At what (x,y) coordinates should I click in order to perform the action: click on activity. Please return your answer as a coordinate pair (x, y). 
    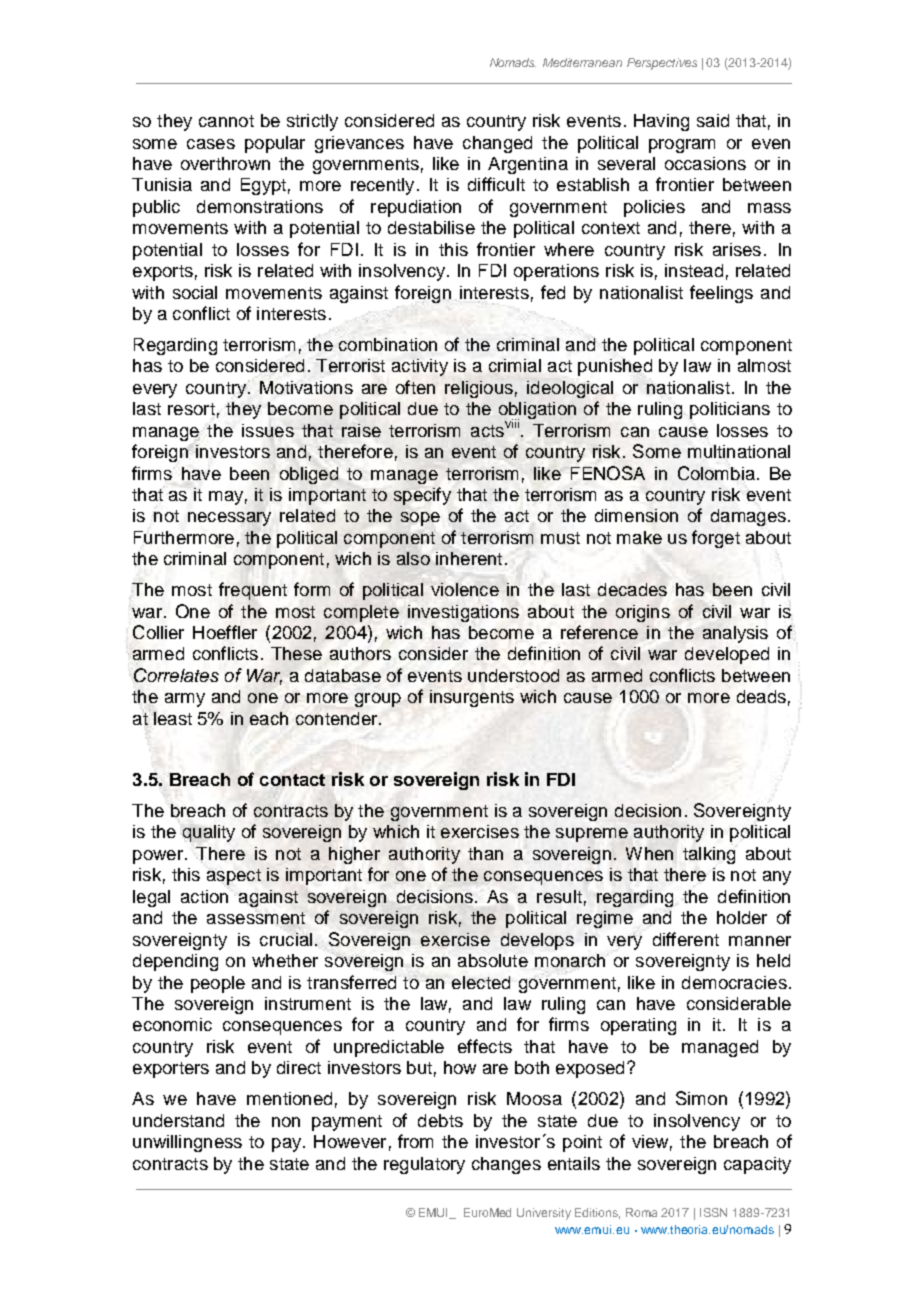
    Looking at the image, I should click on (420, 367).
